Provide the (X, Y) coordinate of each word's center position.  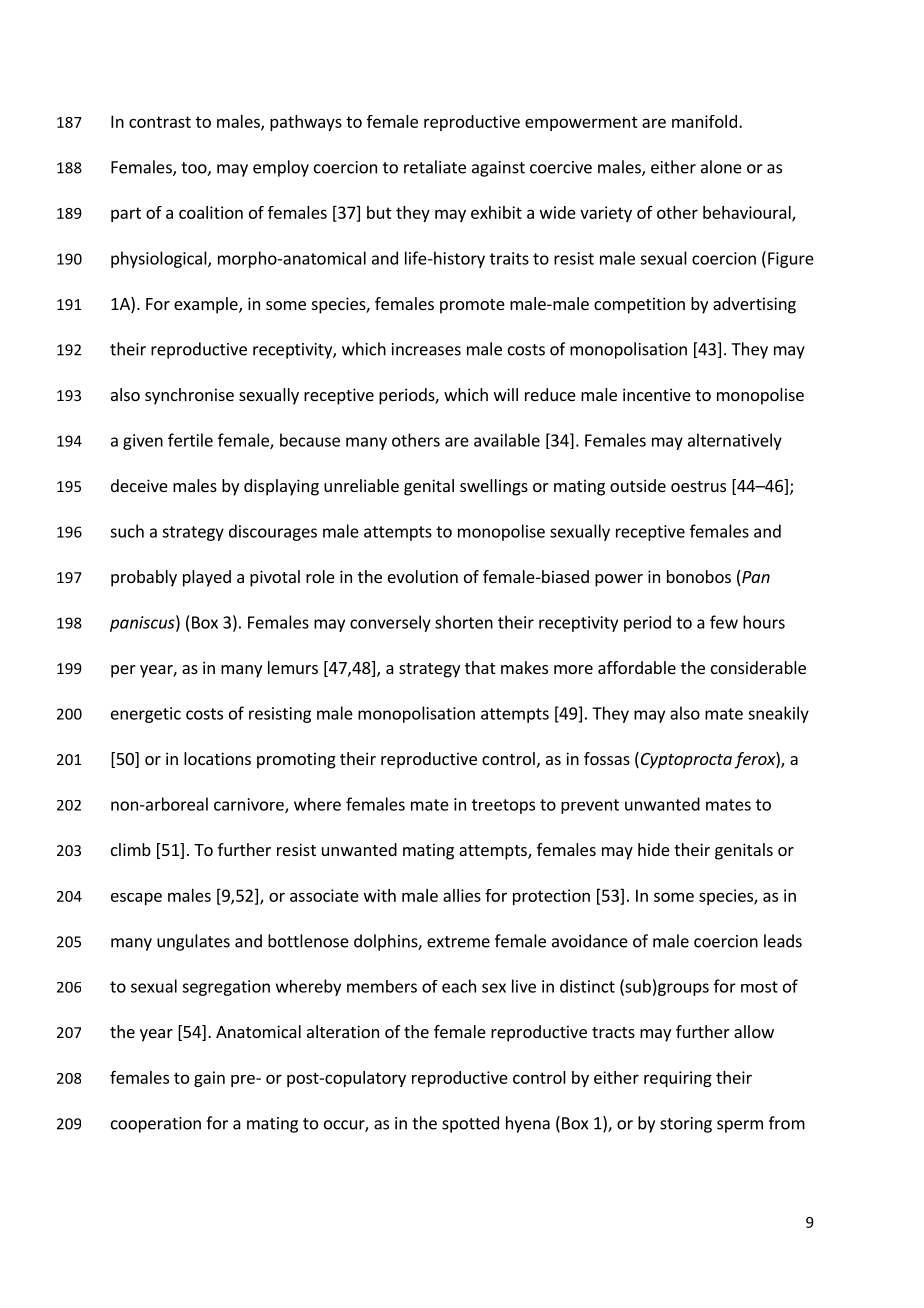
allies (462, 895)
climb (131, 849)
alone (721, 167)
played (207, 578)
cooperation (156, 1125)
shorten (464, 622)
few (724, 622)
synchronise (189, 396)
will (506, 394)
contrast (160, 122)
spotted (470, 1124)
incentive (657, 394)
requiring (678, 1079)
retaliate (435, 167)
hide (654, 849)
